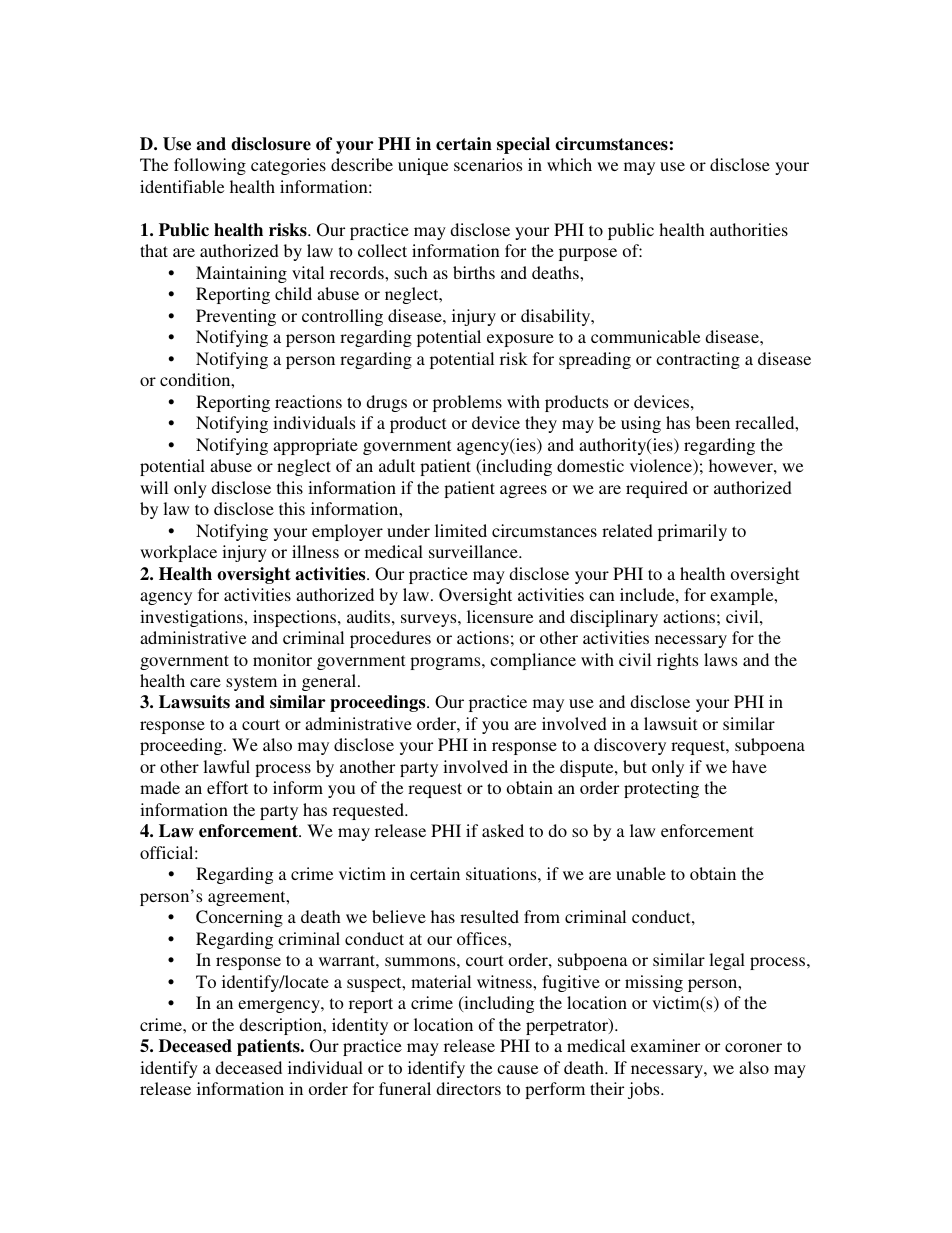 Image resolution: width=952 pixels, height=1233 pixels. What do you see at coordinates (210, 166) in the page?
I see `following` at bounding box center [210, 166].
